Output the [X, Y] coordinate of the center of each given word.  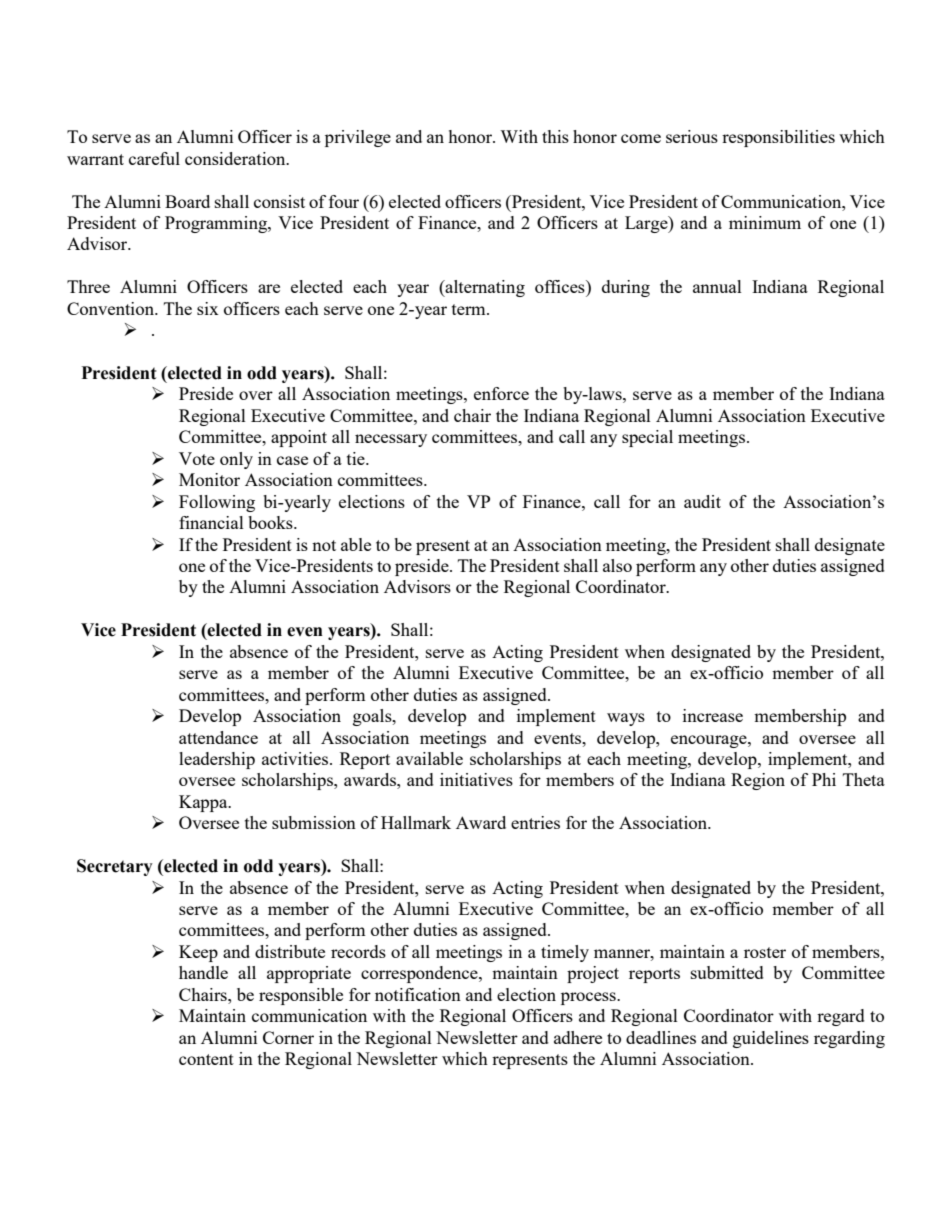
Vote [197, 458]
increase [713, 715]
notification [418, 994]
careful [154, 158]
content [206, 1059]
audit [702, 501]
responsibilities [778, 138]
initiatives [476, 779]
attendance [218, 737]
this [555, 136]
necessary [391, 440]
